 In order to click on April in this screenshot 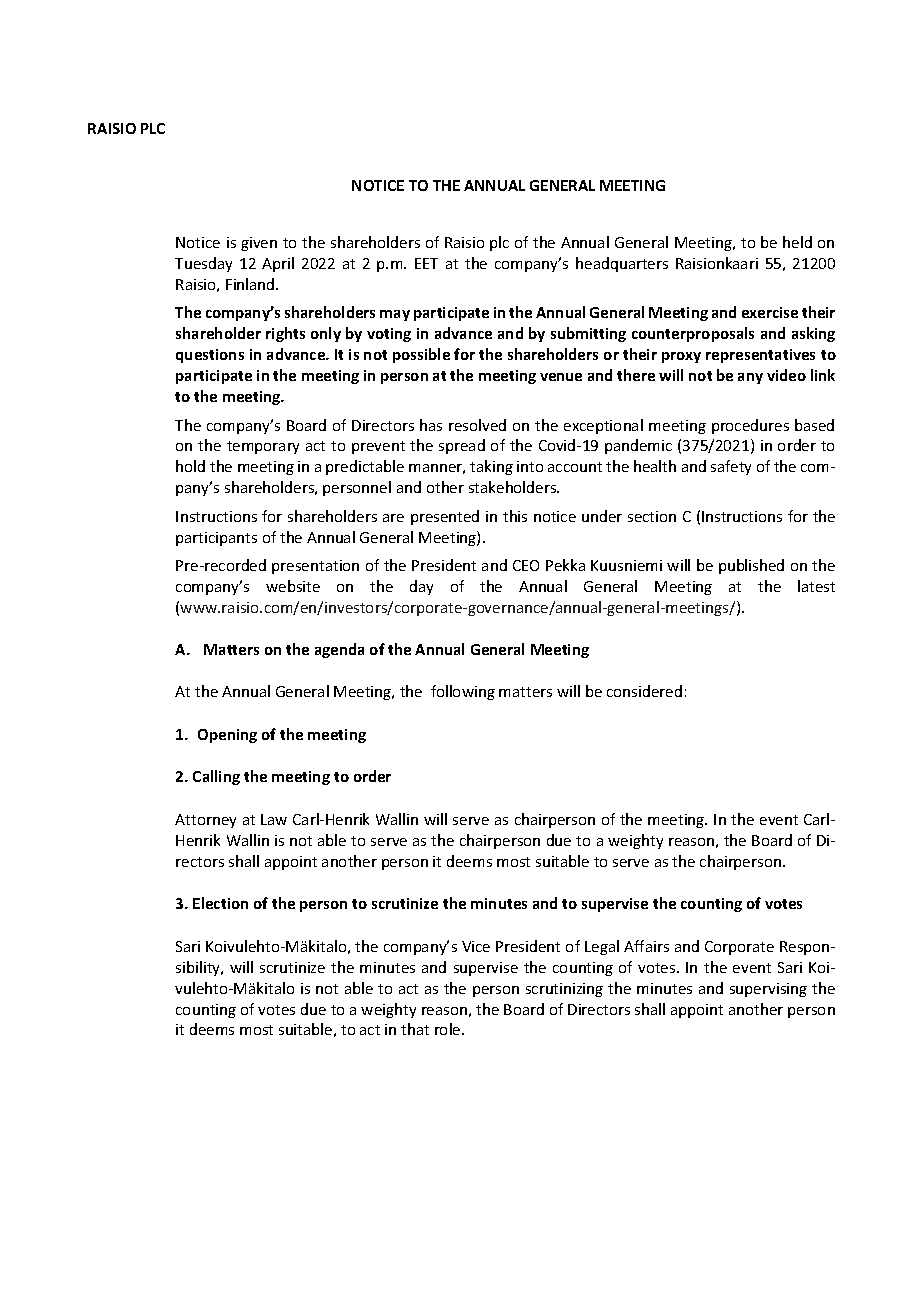, I will do `click(278, 264)`.
